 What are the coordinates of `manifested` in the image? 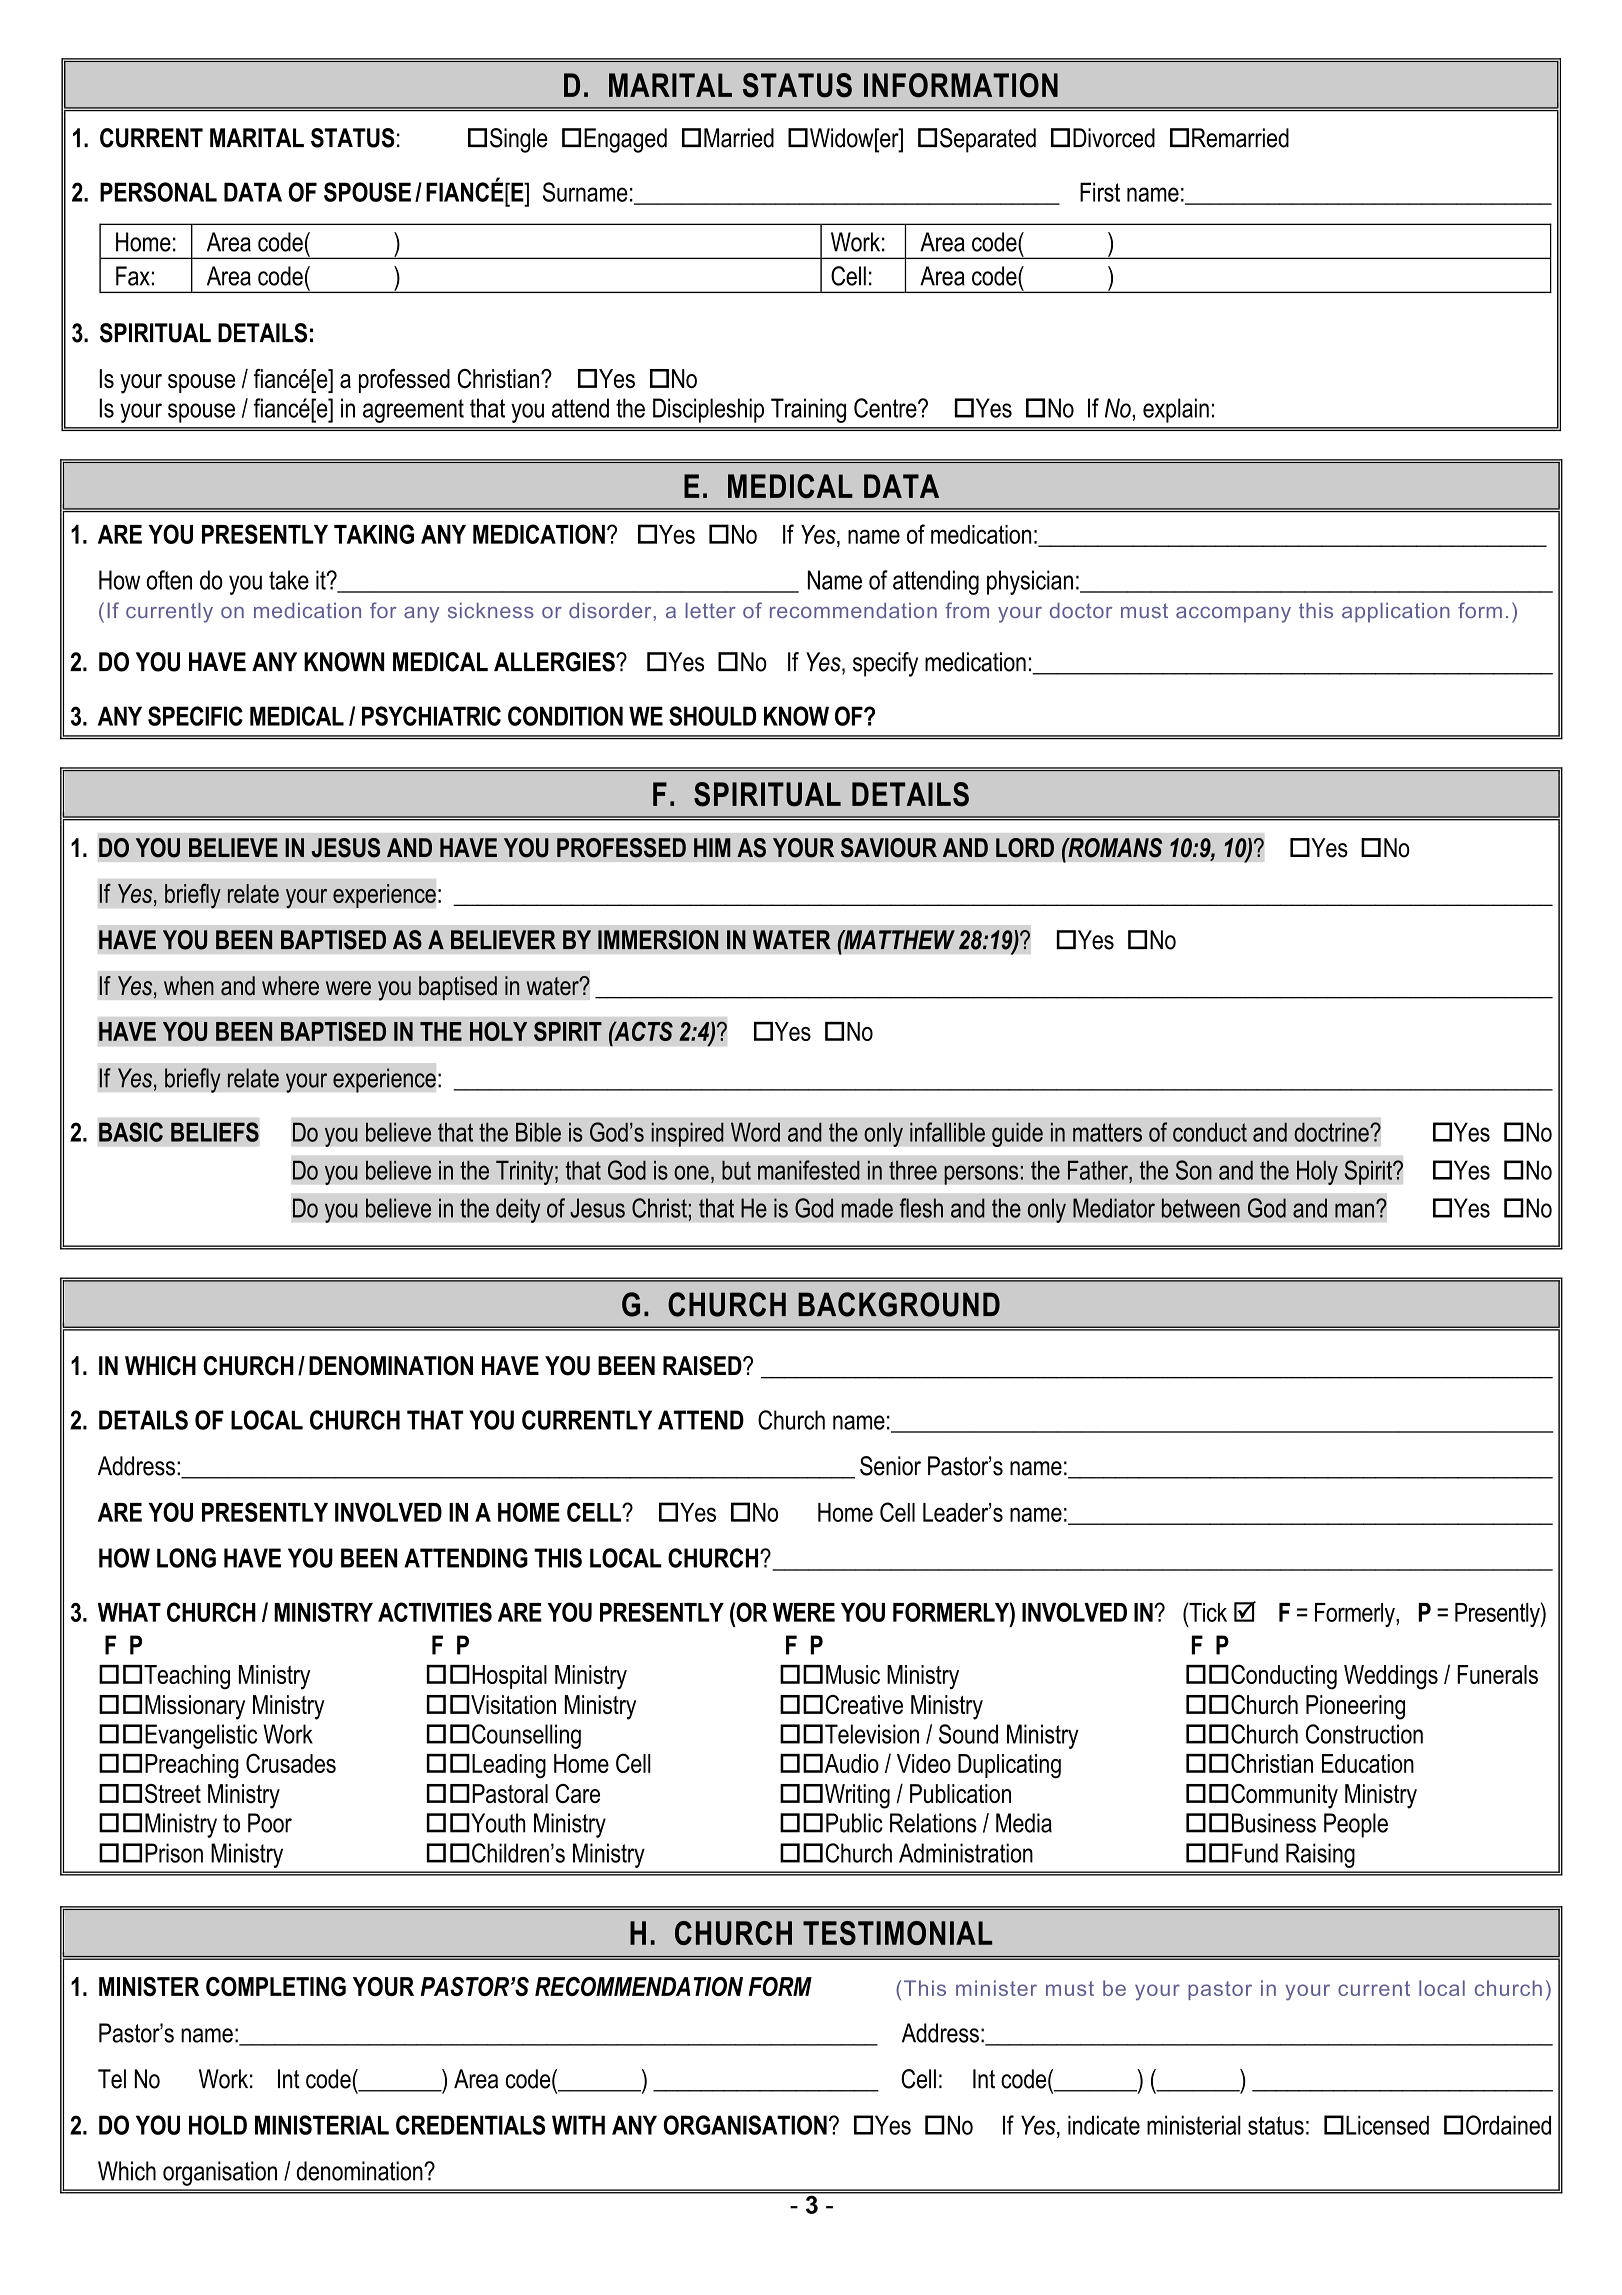 It's located at (809, 1170).
